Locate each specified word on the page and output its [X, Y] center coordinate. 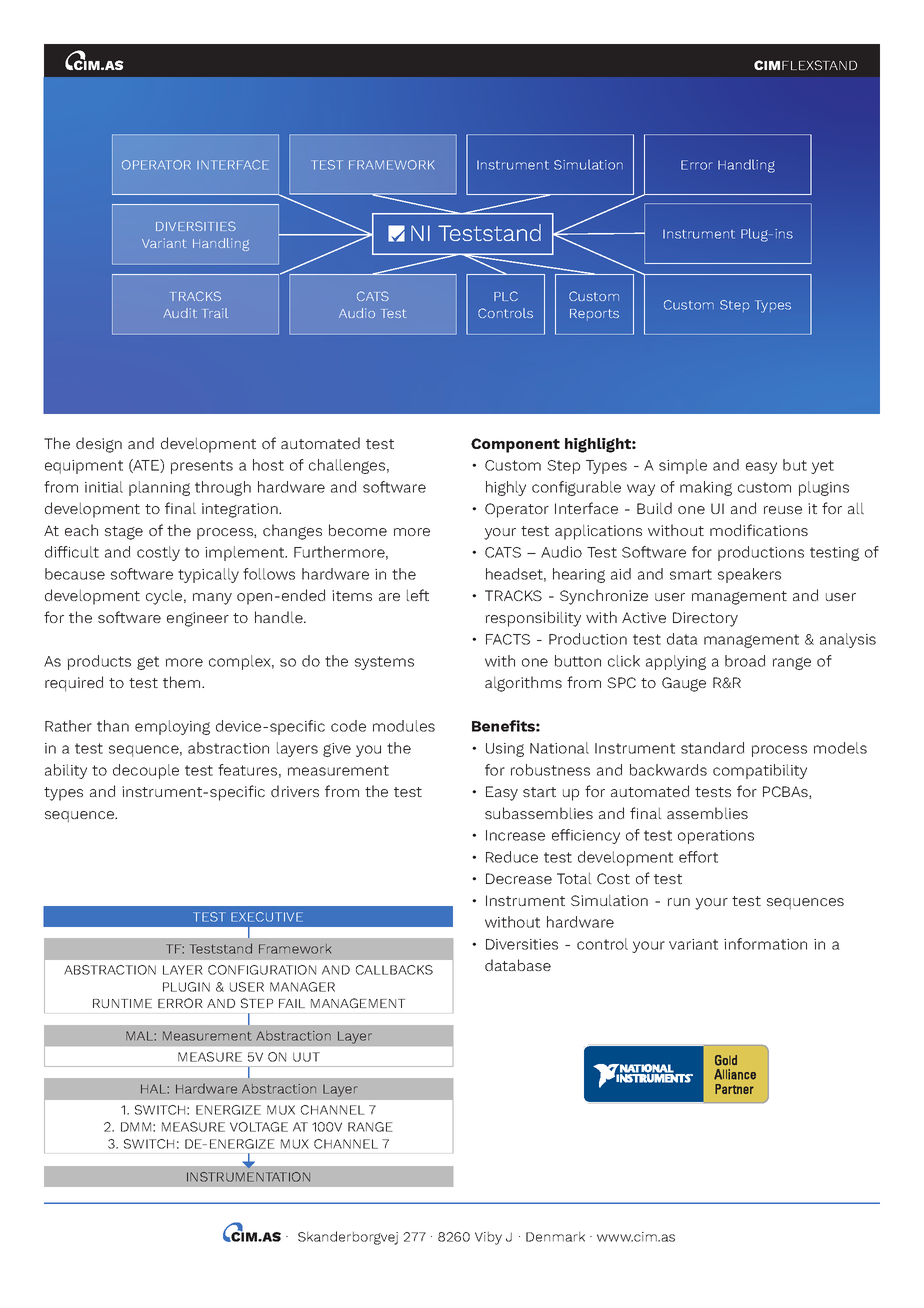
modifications [759, 530]
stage [124, 533]
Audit [180, 313]
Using [505, 750]
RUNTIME [122, 1003]
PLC [506, 296]
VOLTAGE [259, 1127]
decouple [146, 771]
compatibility [760, 771]
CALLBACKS [394, 970]
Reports [594, 315]
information [765, 944]
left [418, 595]
